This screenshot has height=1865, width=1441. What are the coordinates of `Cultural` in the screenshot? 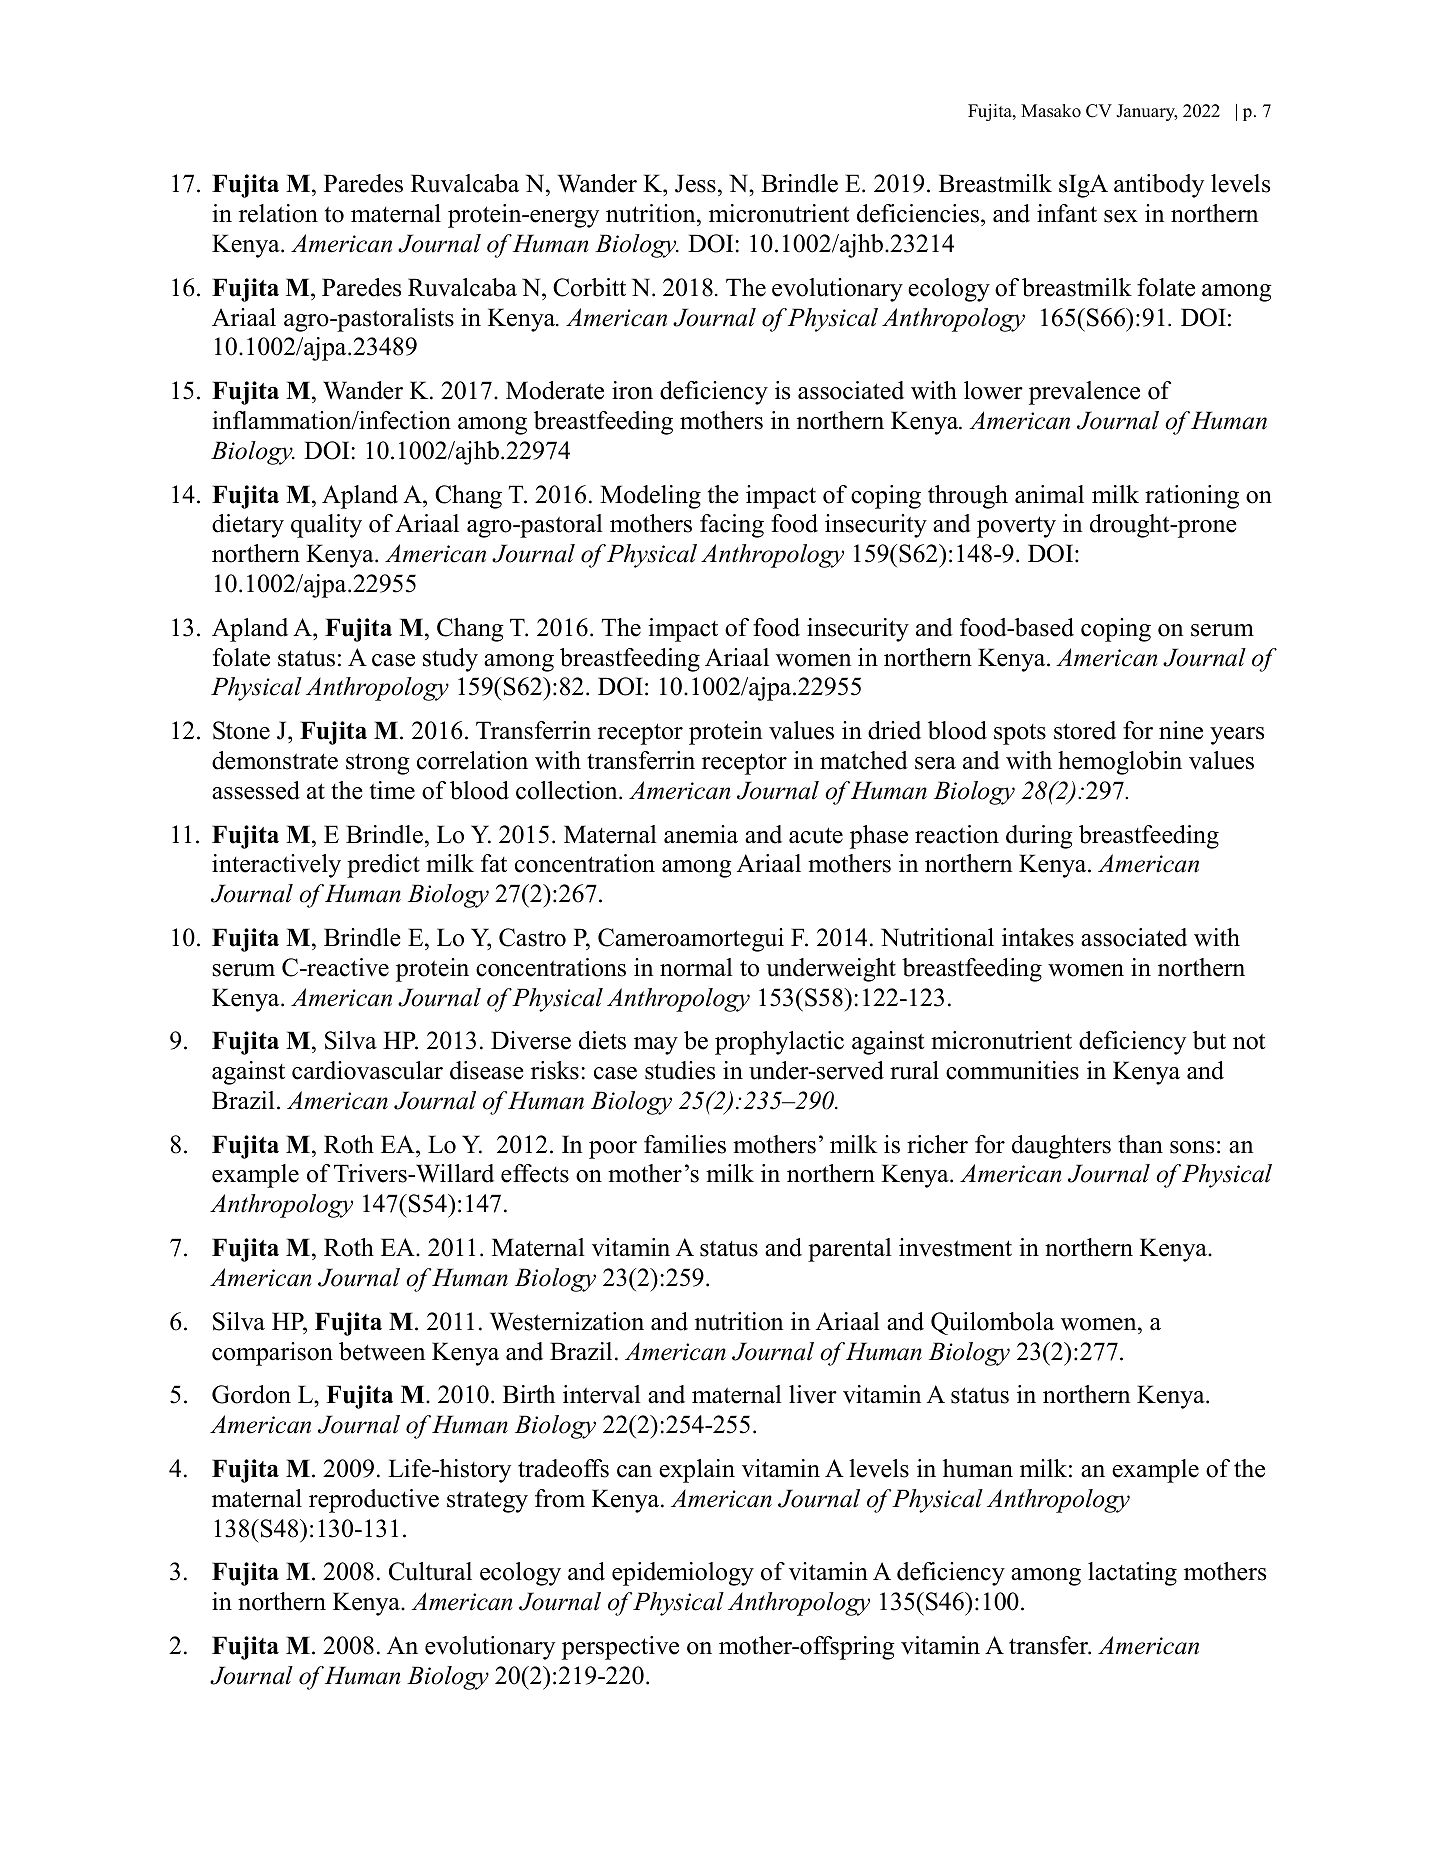 It's located at (430, 1571).
